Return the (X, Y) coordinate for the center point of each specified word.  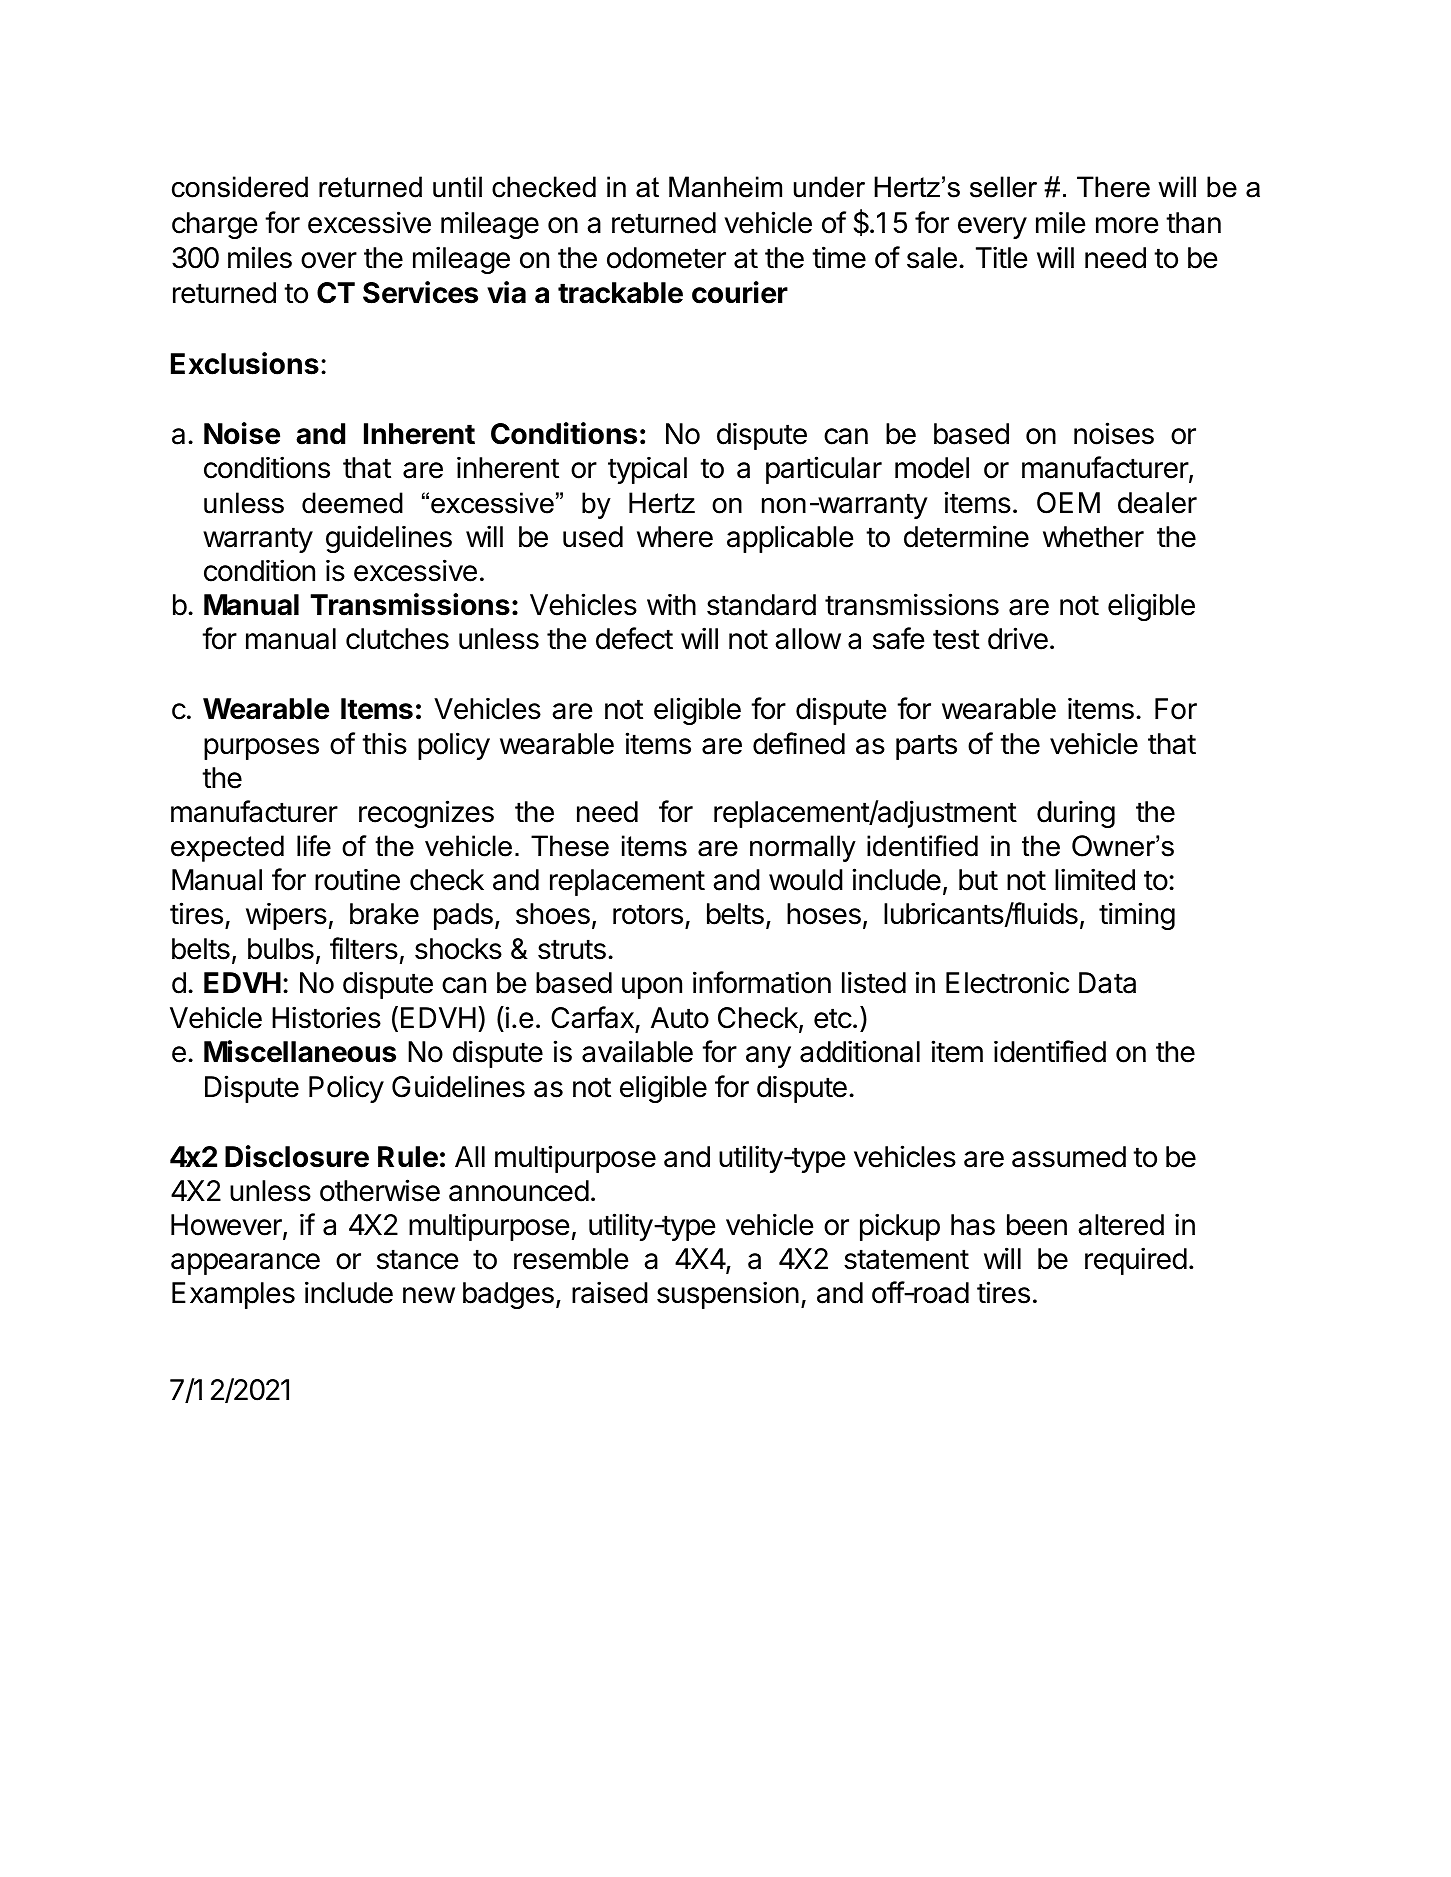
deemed (352, 503)
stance (417, 1259)
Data (1107, 983)
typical (647, 470)
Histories (326, 1017)
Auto (680, 1018)
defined (799, 743)
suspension (728, 1295)
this (384, 743)
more (1127, 225)
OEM (1068, 503)
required (1136, 1261)
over (329, 260)
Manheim (725, 187)
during (1076, 814)
